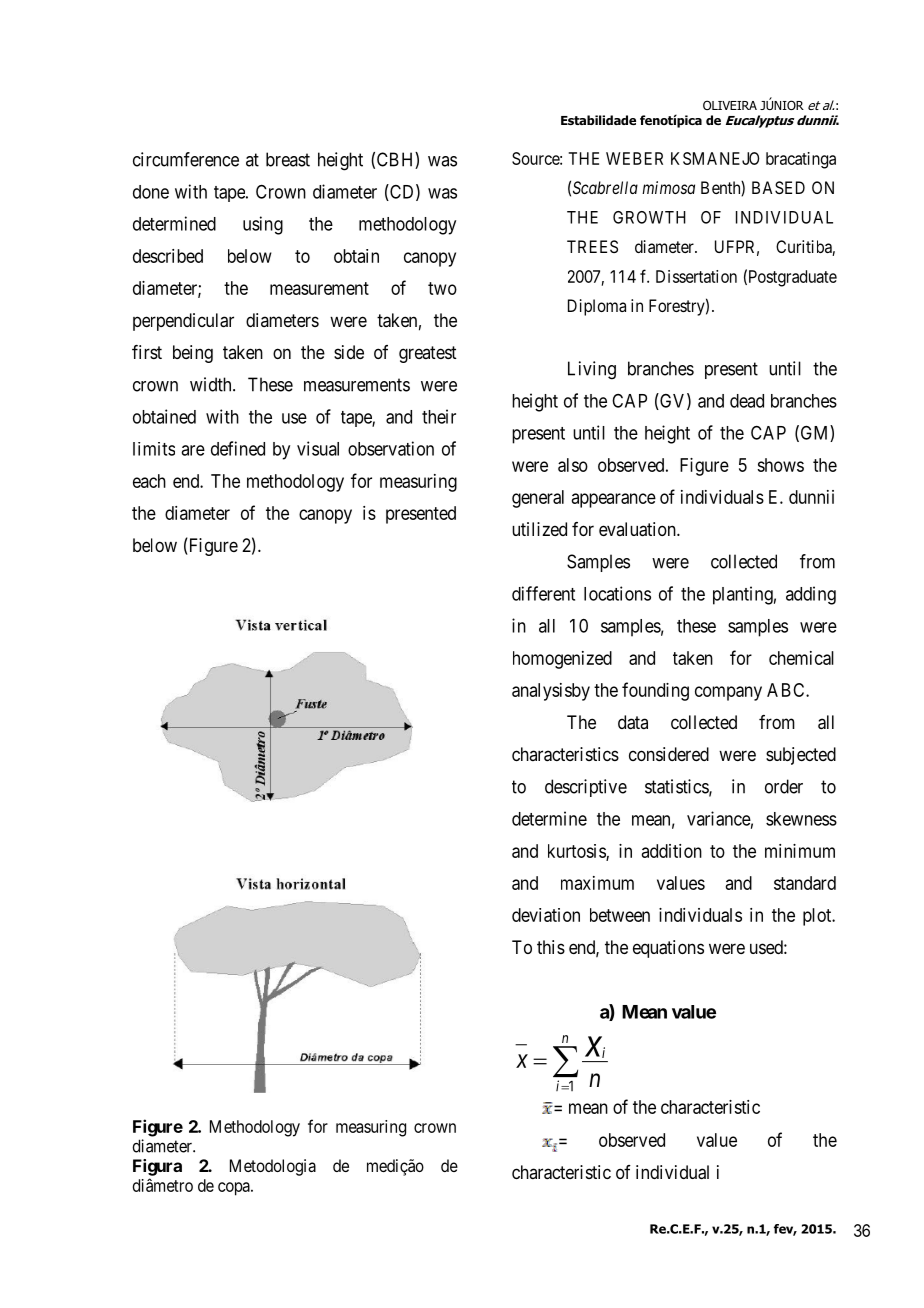 Image resolution: width=924 pixels, height=1308 pixels. Describe the element at coordinates (543, 593) in the screenshot. I see `different` at that location.
